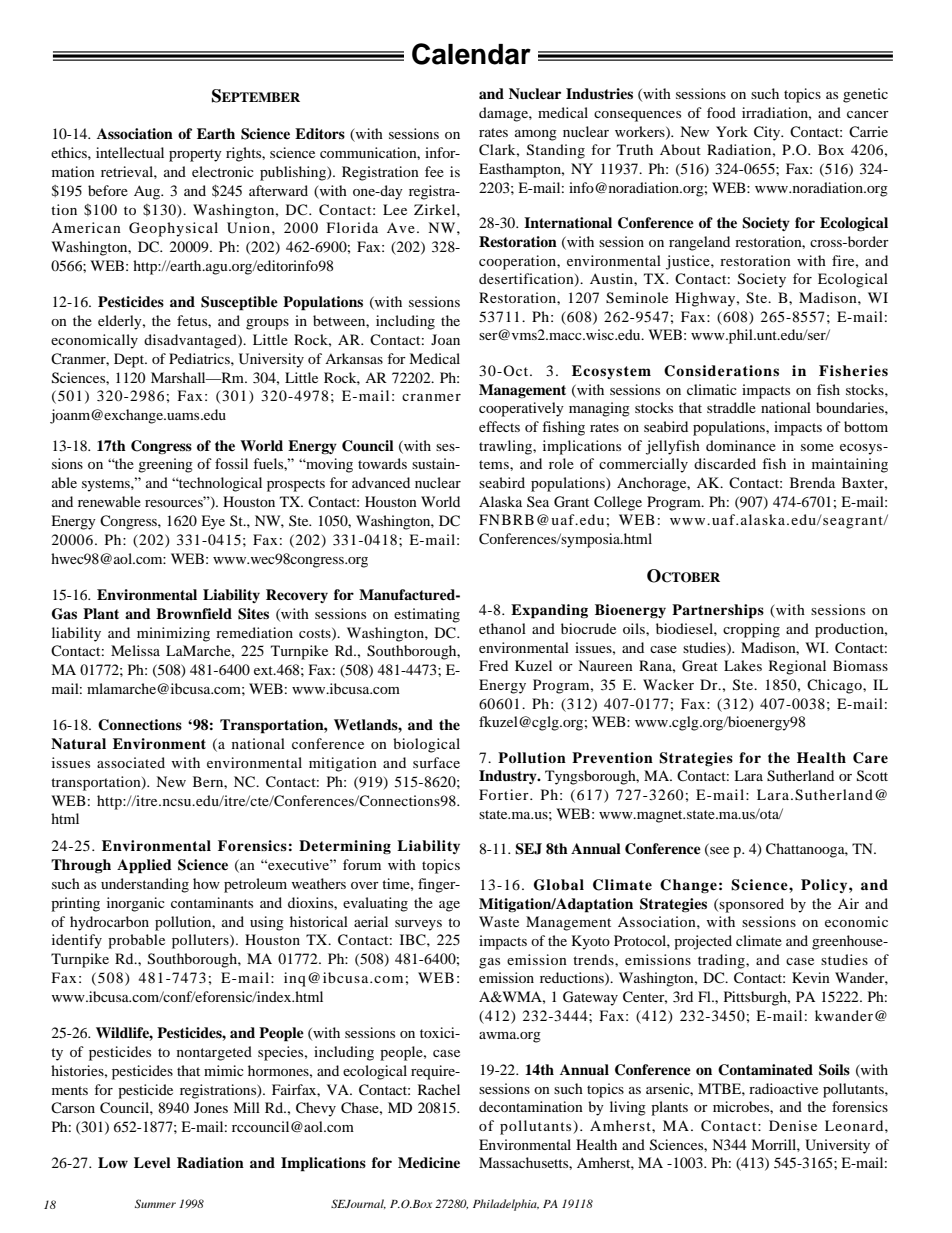  Describe the element at coordinates (768, 133) in the screenshot. I see `City` at that location.
